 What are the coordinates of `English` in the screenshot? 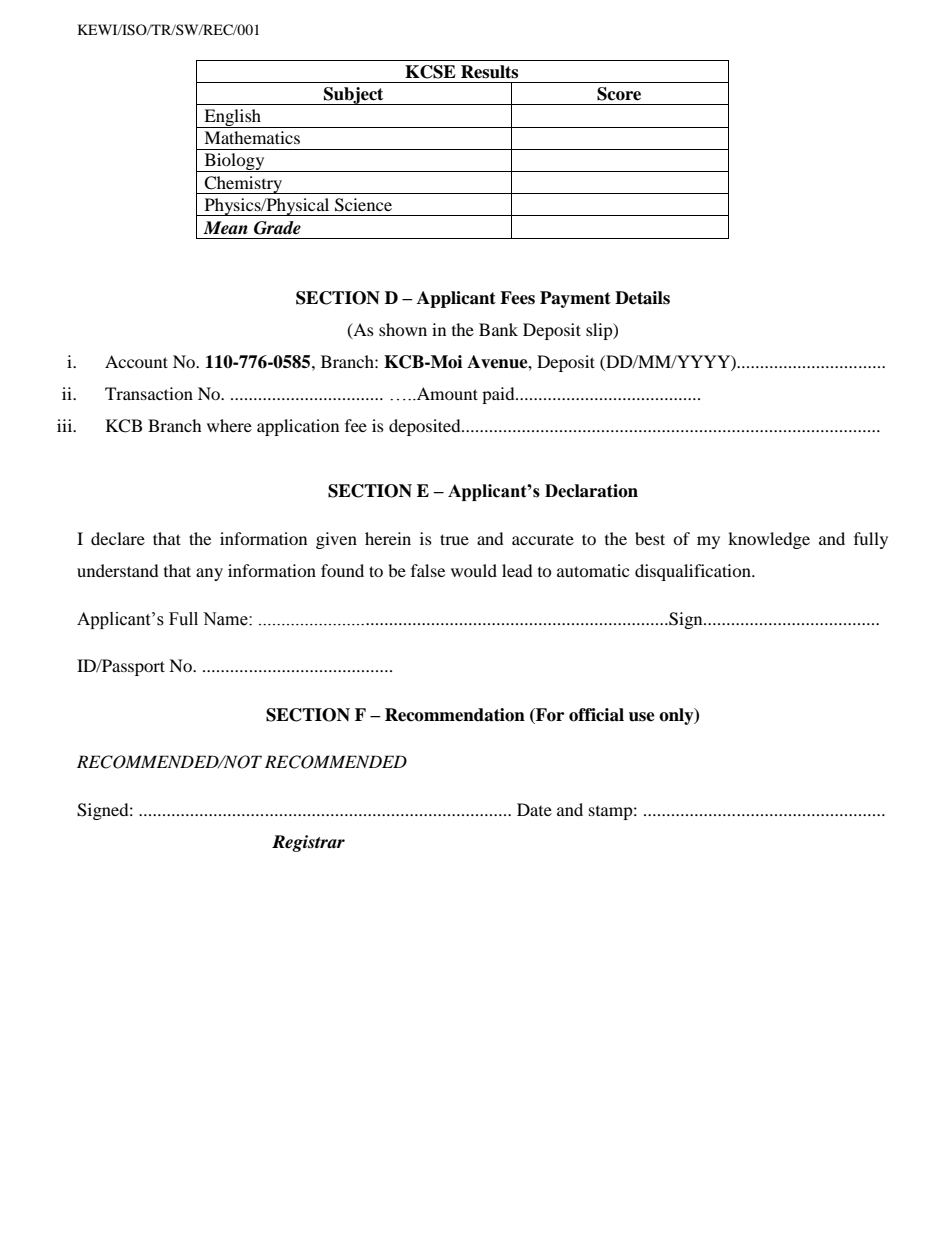 It's located at (233, 118).
